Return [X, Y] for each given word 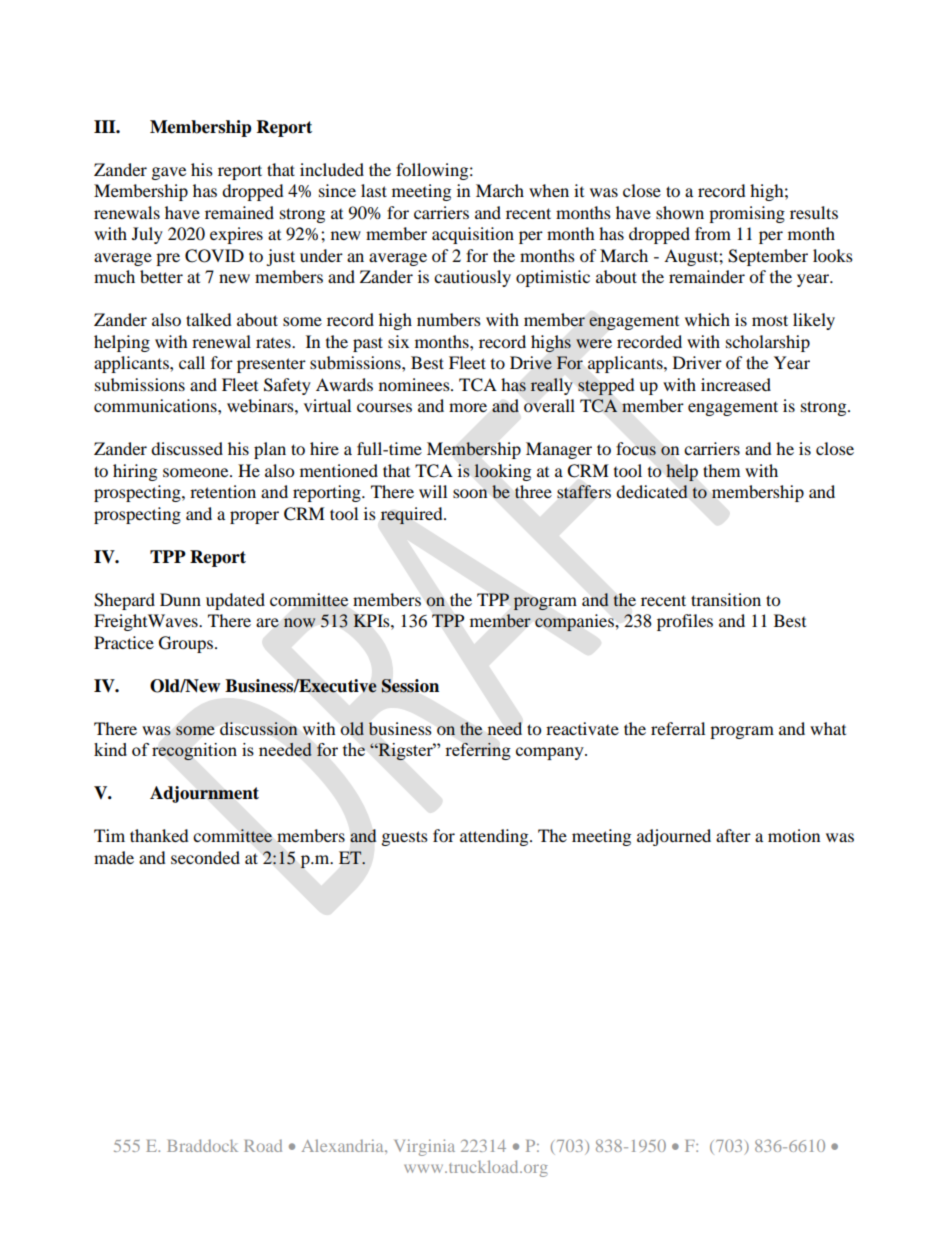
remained [239, 212]
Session [410, 686]
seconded [205, 857]
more [468, 407]
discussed [187, 448]
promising [747, 214]
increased [736, 384]
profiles [685, 622]
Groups [186, 644]
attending [495, 837]
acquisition [473, 235]
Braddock [202, 1145]
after [733, 835]
